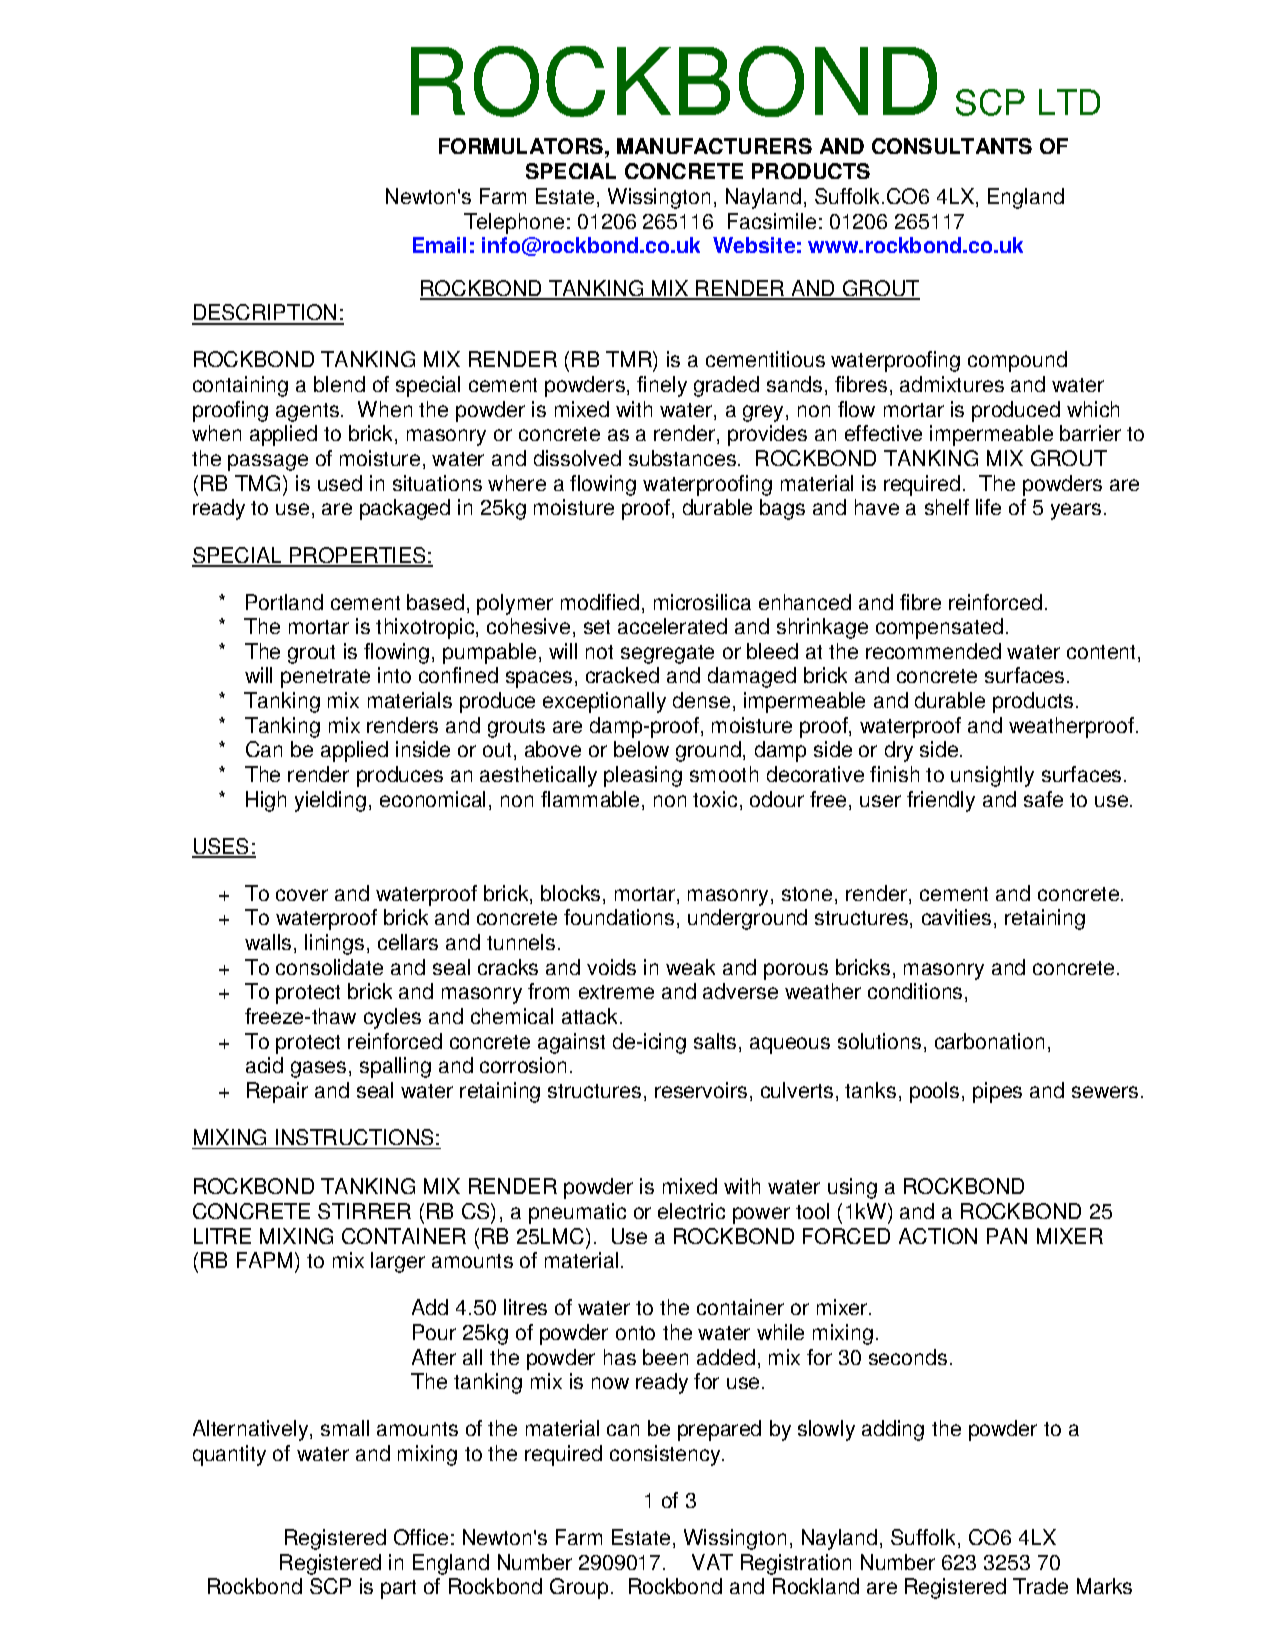 The image size is (1269, 1642). Describe the element at coordinates (952, 146) in the document. I see `CONSULTANTS` at that location.
